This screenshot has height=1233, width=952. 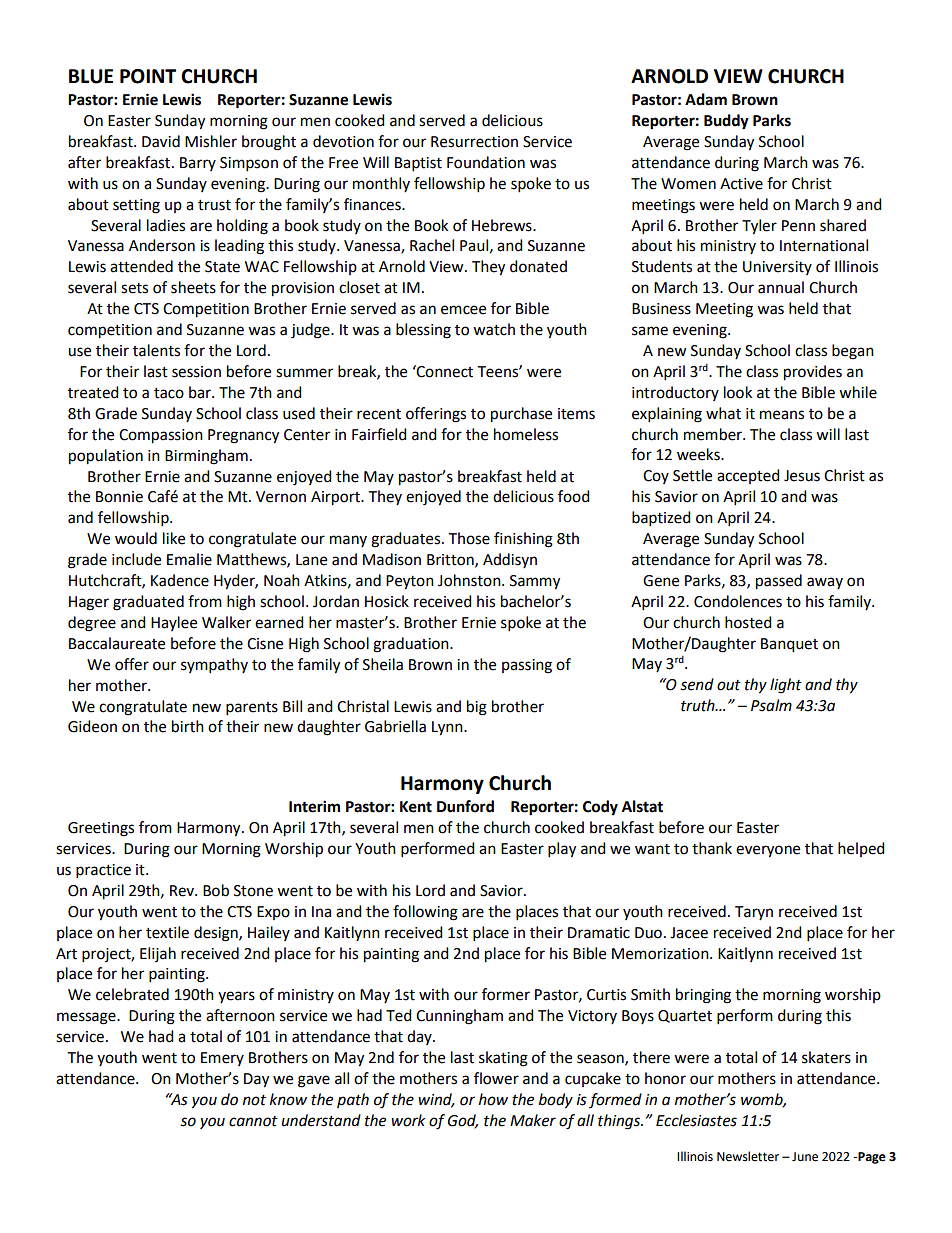 I want to click on everyone, so click(x=768, y=851).
